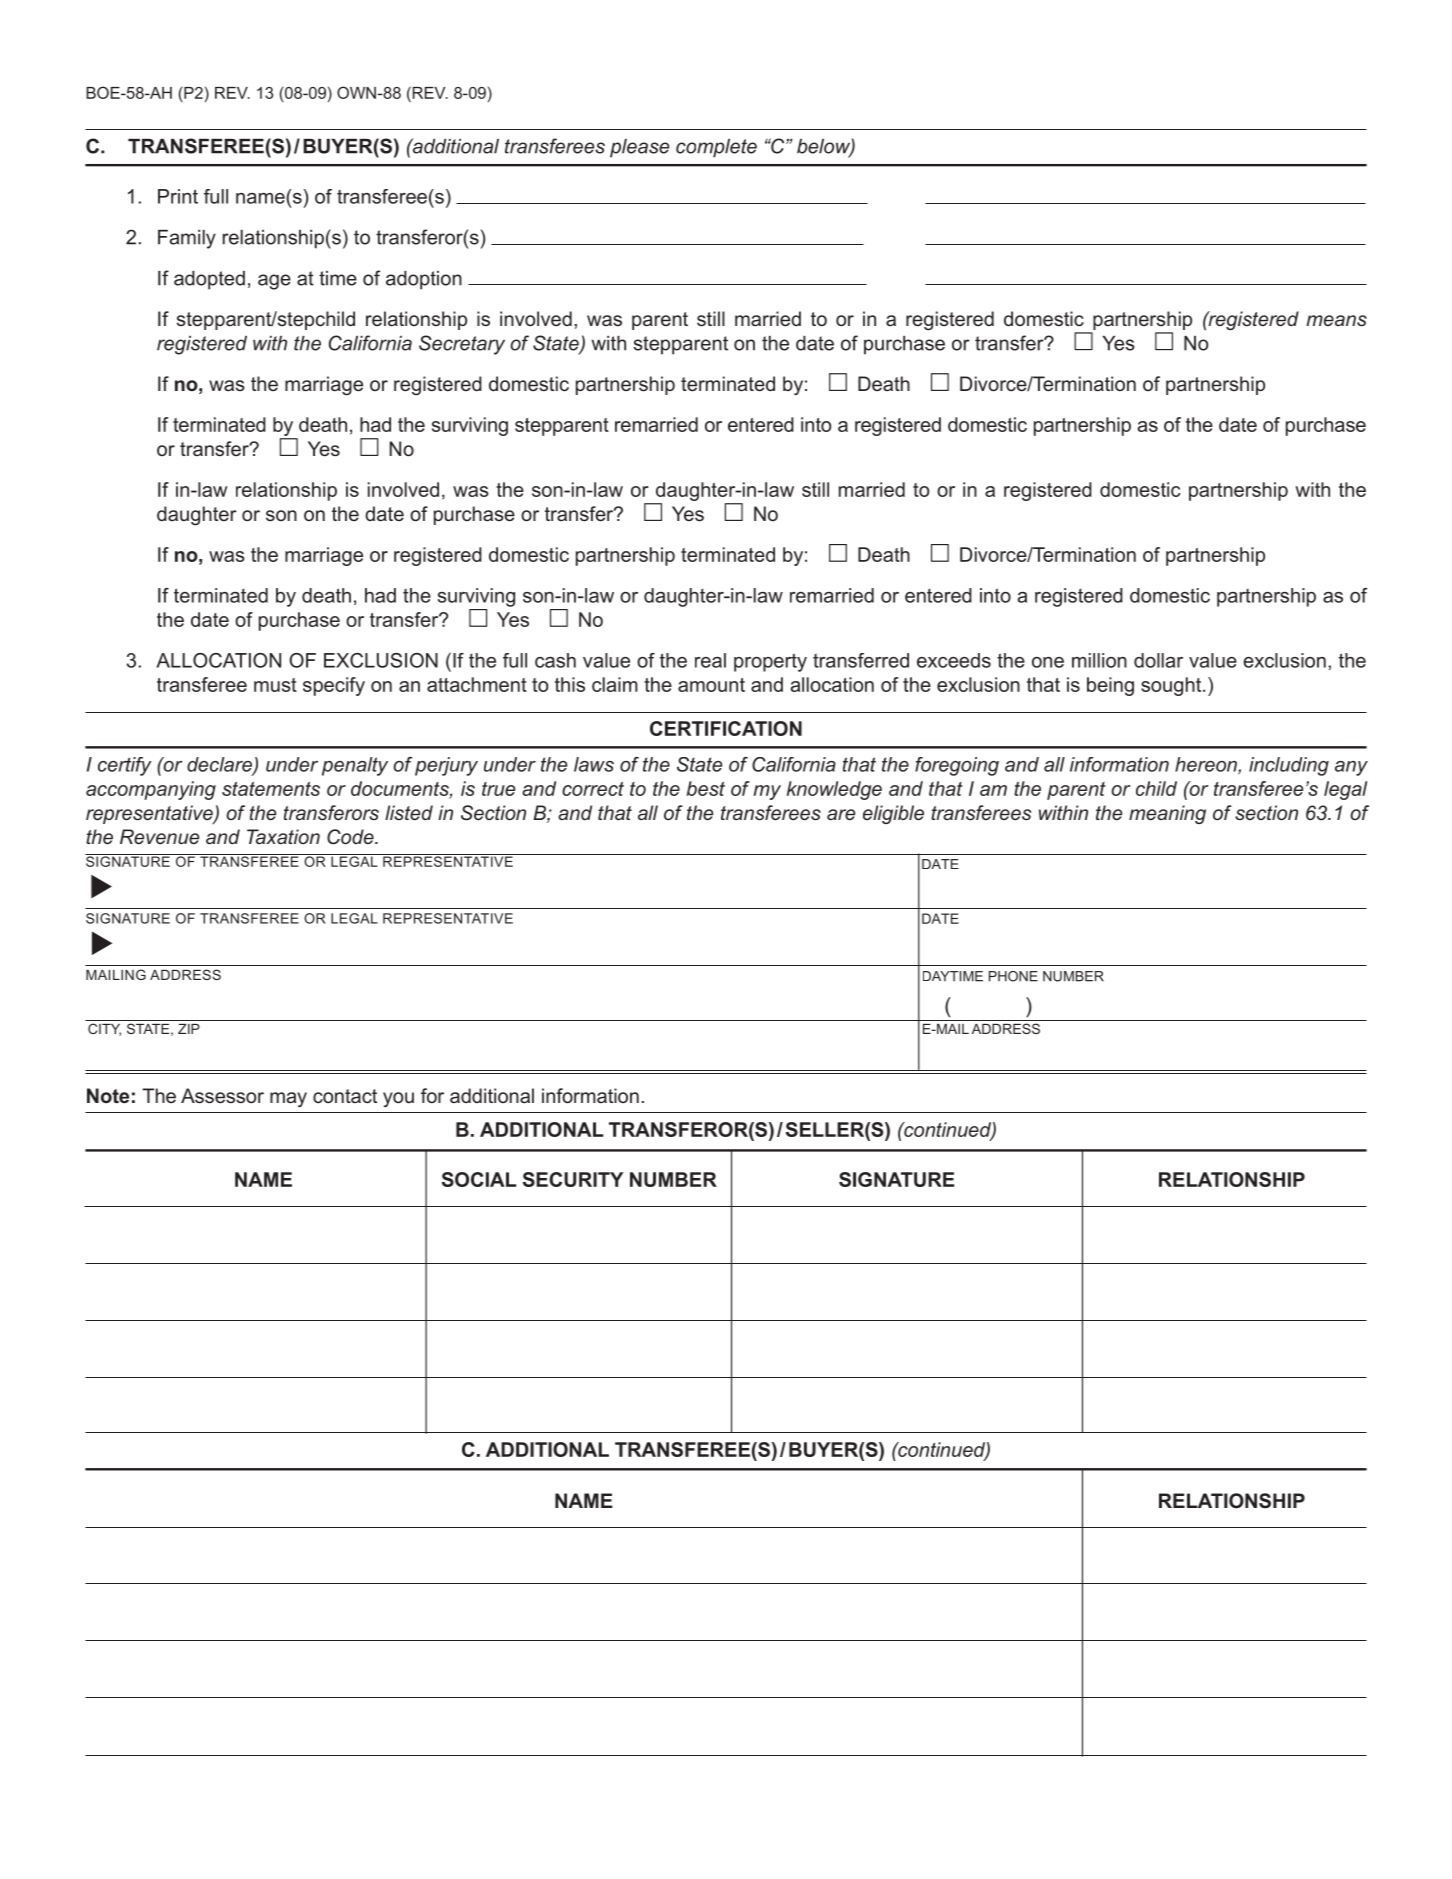 This image has width=1452, height=1879. Describe the element at coordinates (716, 148) in the image. I see `complete` at that location.
